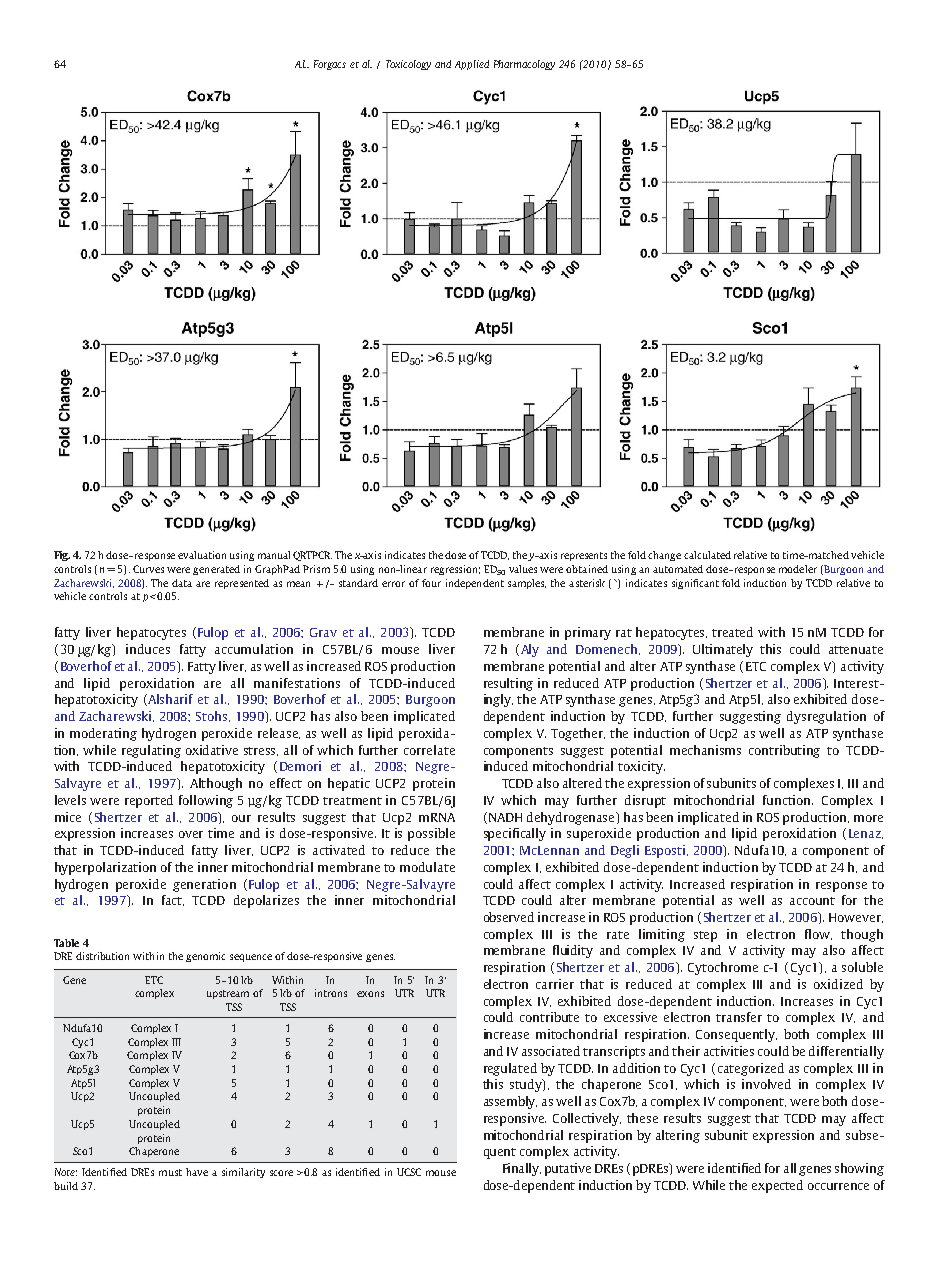  I want to click on must, so click(170, 1172).
